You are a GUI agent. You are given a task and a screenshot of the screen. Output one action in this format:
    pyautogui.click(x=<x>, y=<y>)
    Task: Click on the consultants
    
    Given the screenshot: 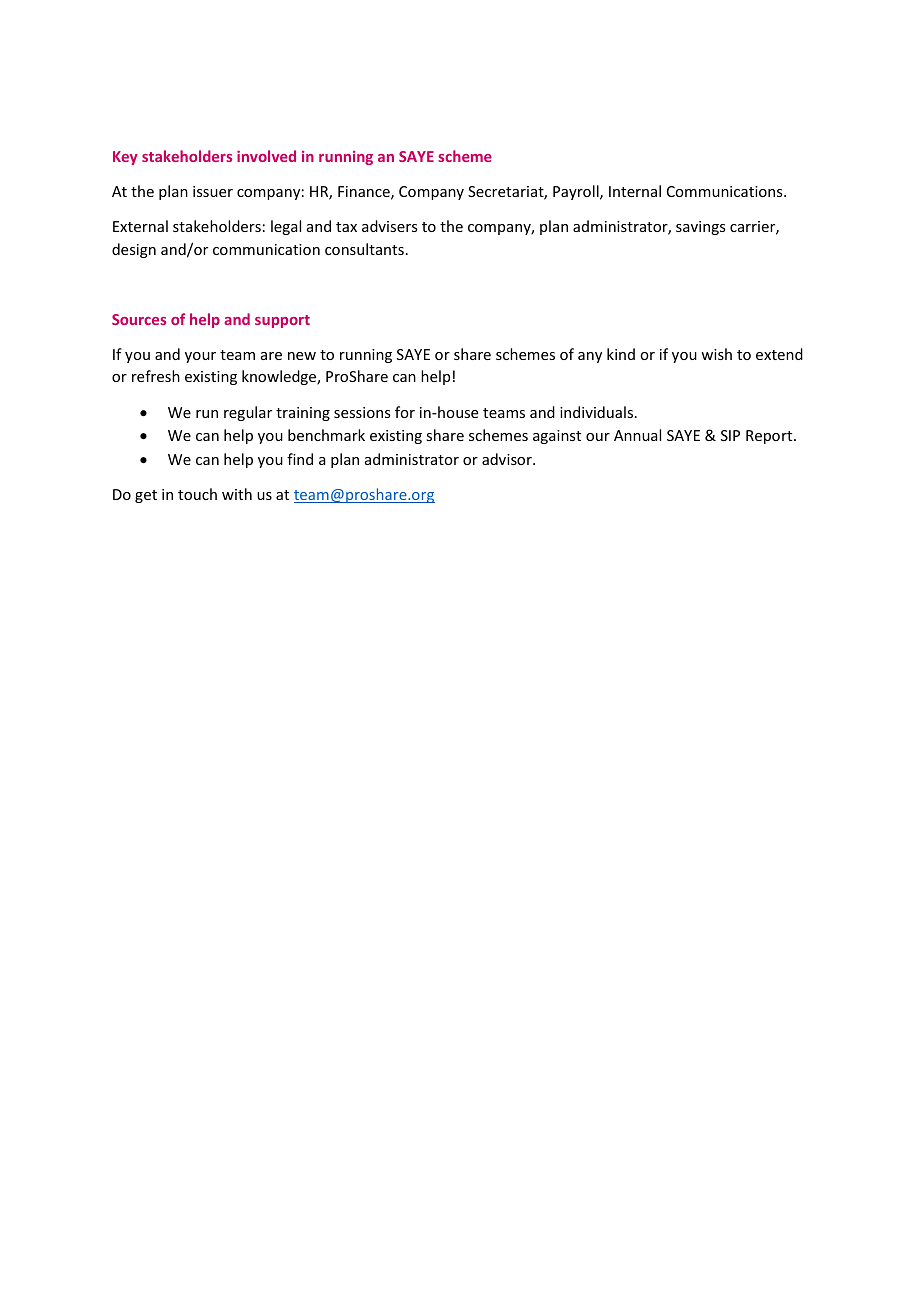 What is the action you would take?
    pyautogui.click(x=364, y=249)
